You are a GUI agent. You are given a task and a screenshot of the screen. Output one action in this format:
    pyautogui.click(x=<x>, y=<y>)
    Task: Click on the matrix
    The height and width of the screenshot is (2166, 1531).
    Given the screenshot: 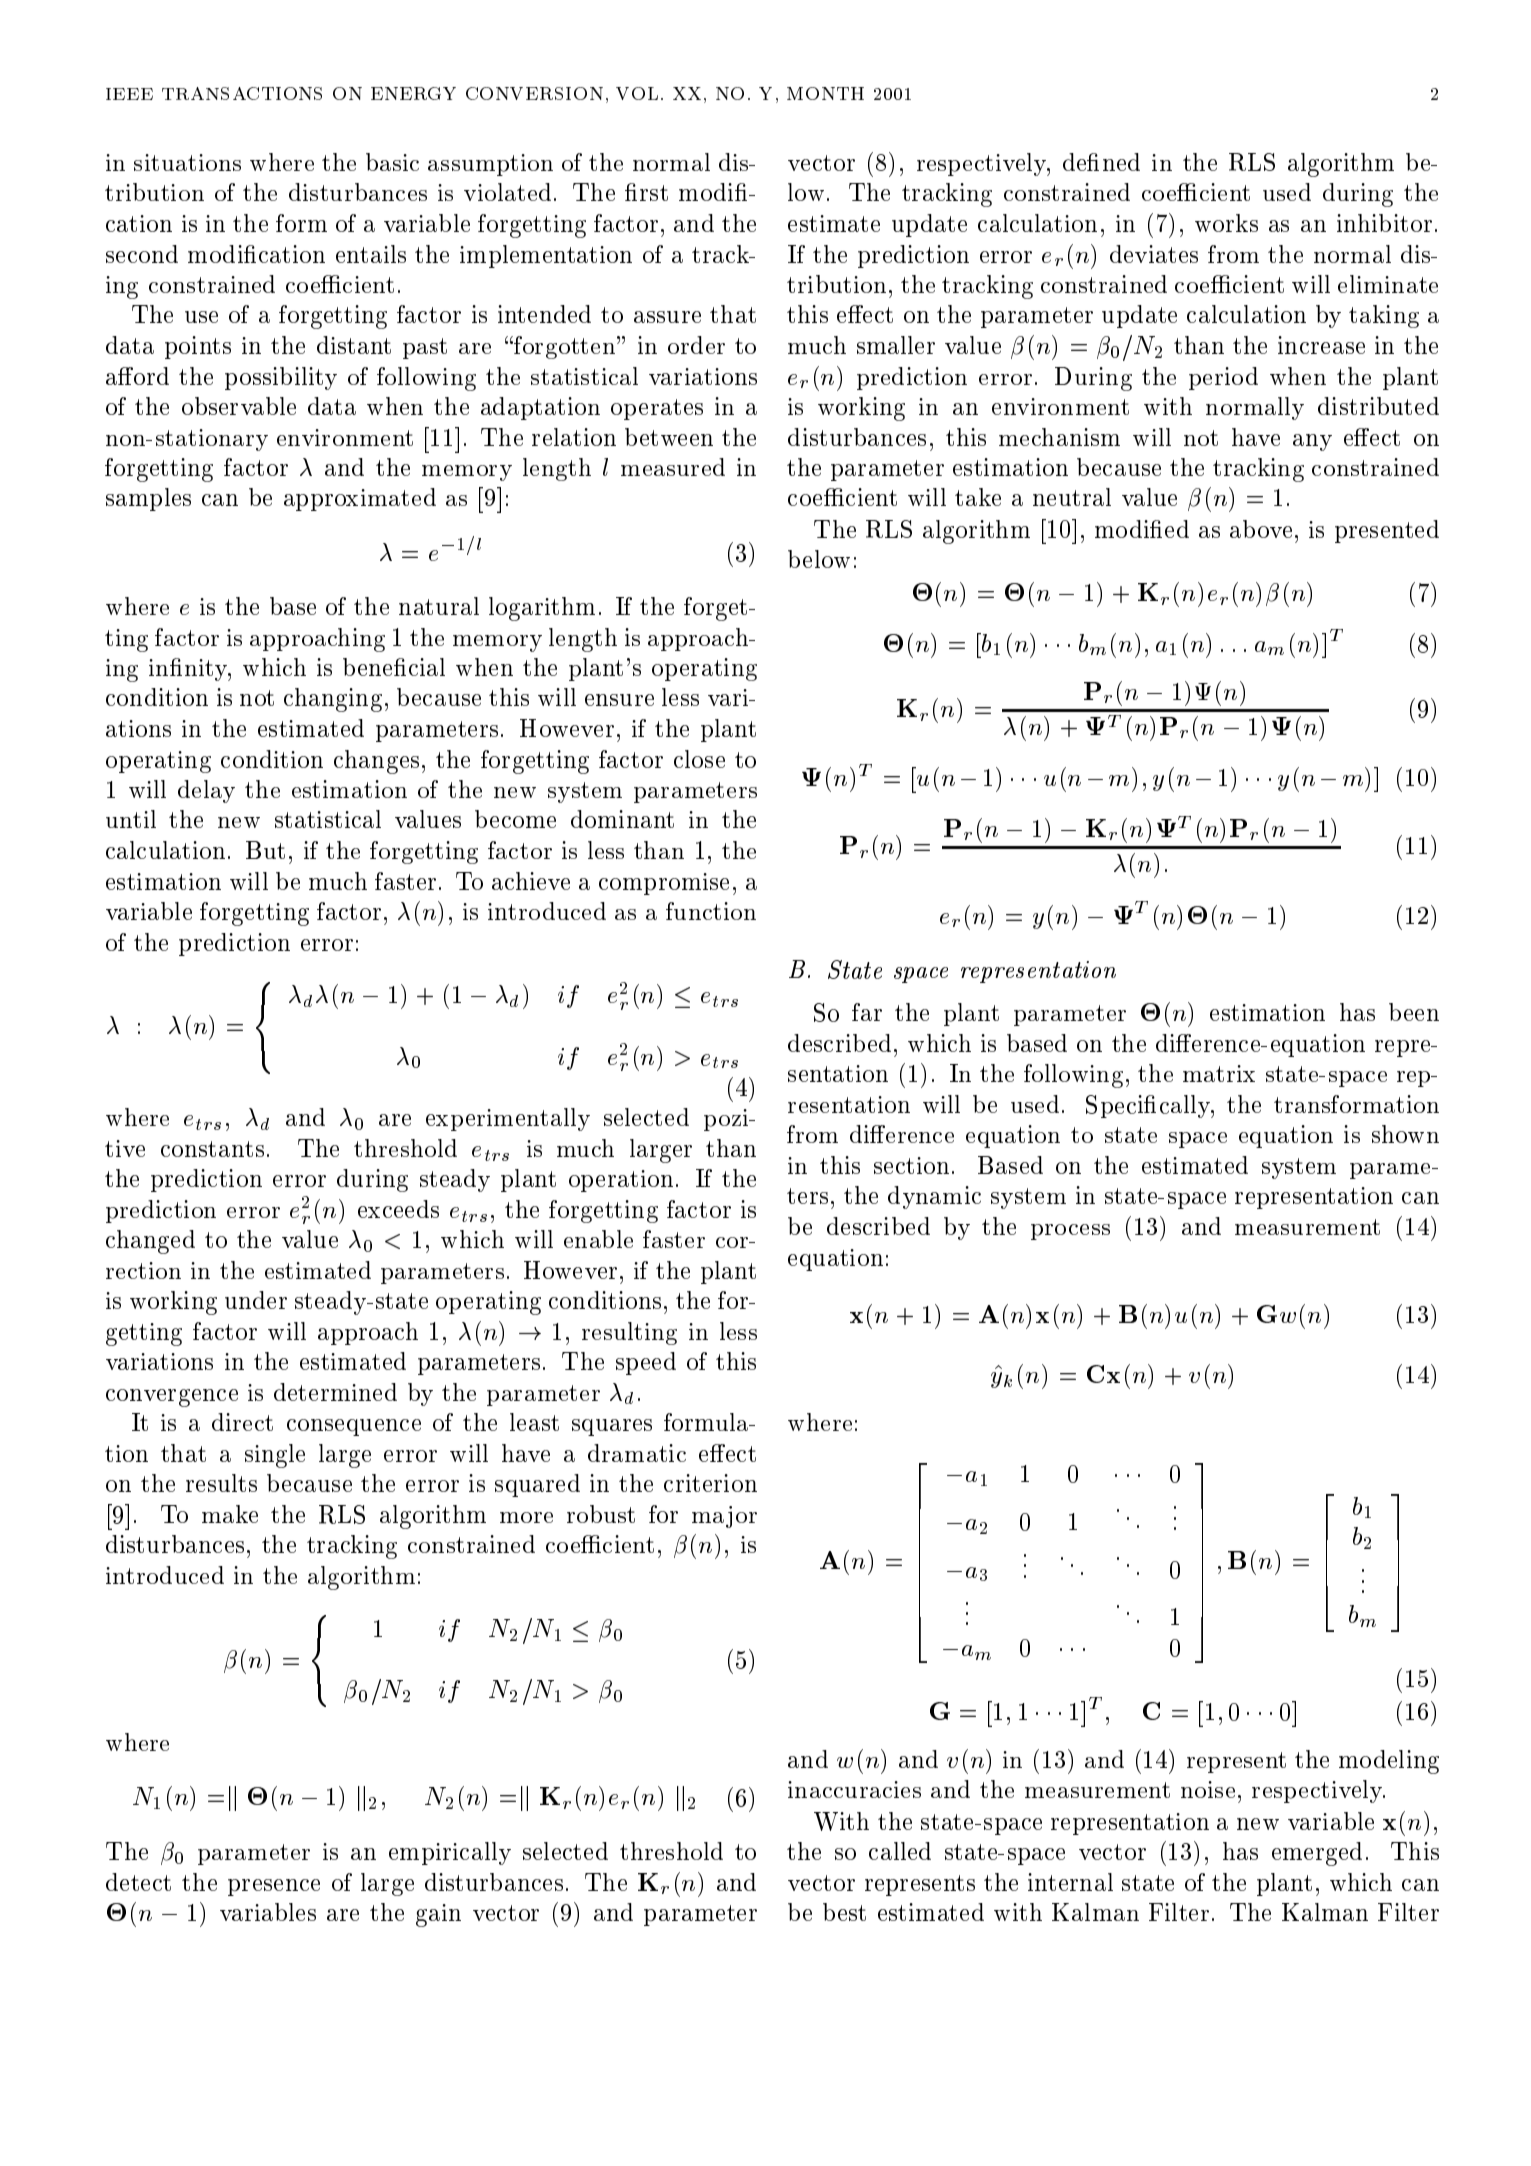 What is the action you would take?
    pyautogui.click(x=1219, y=1073)
